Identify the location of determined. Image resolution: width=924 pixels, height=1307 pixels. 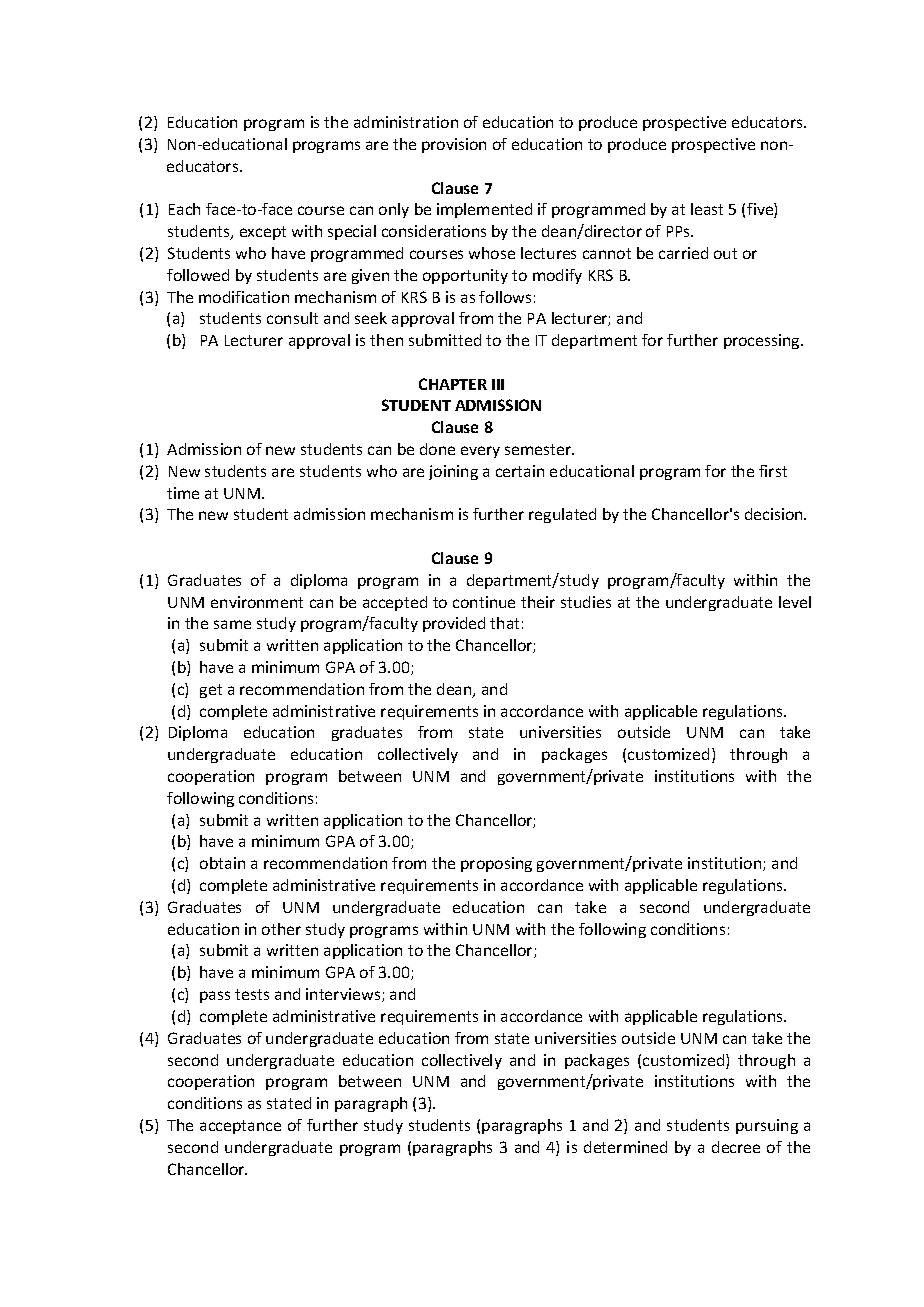
(625, 1147).
